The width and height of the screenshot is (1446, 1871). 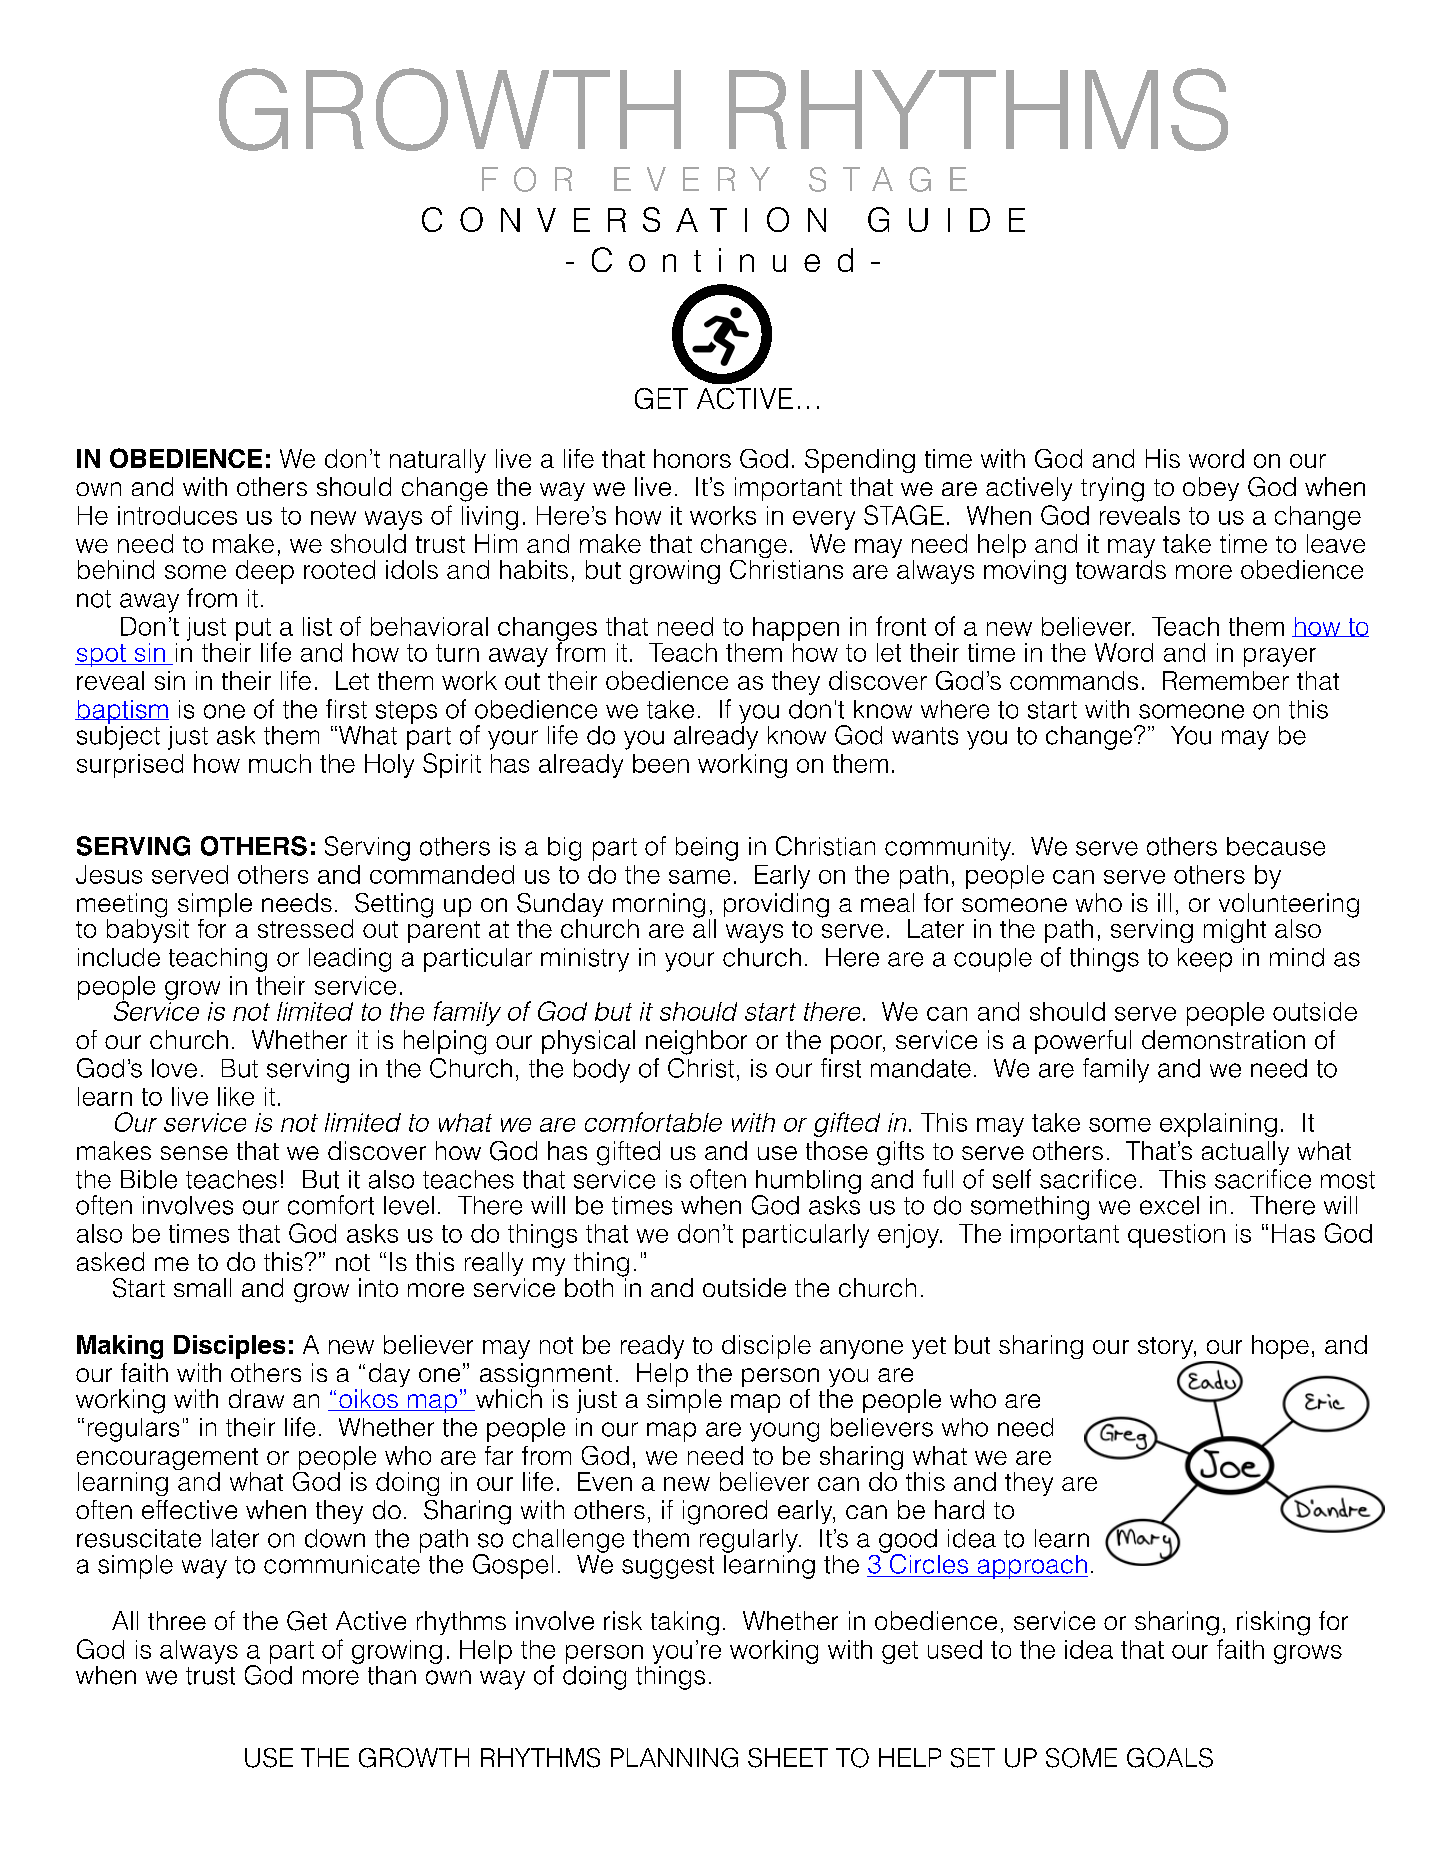 I want to click on both, so click(x=589, y=1287).
